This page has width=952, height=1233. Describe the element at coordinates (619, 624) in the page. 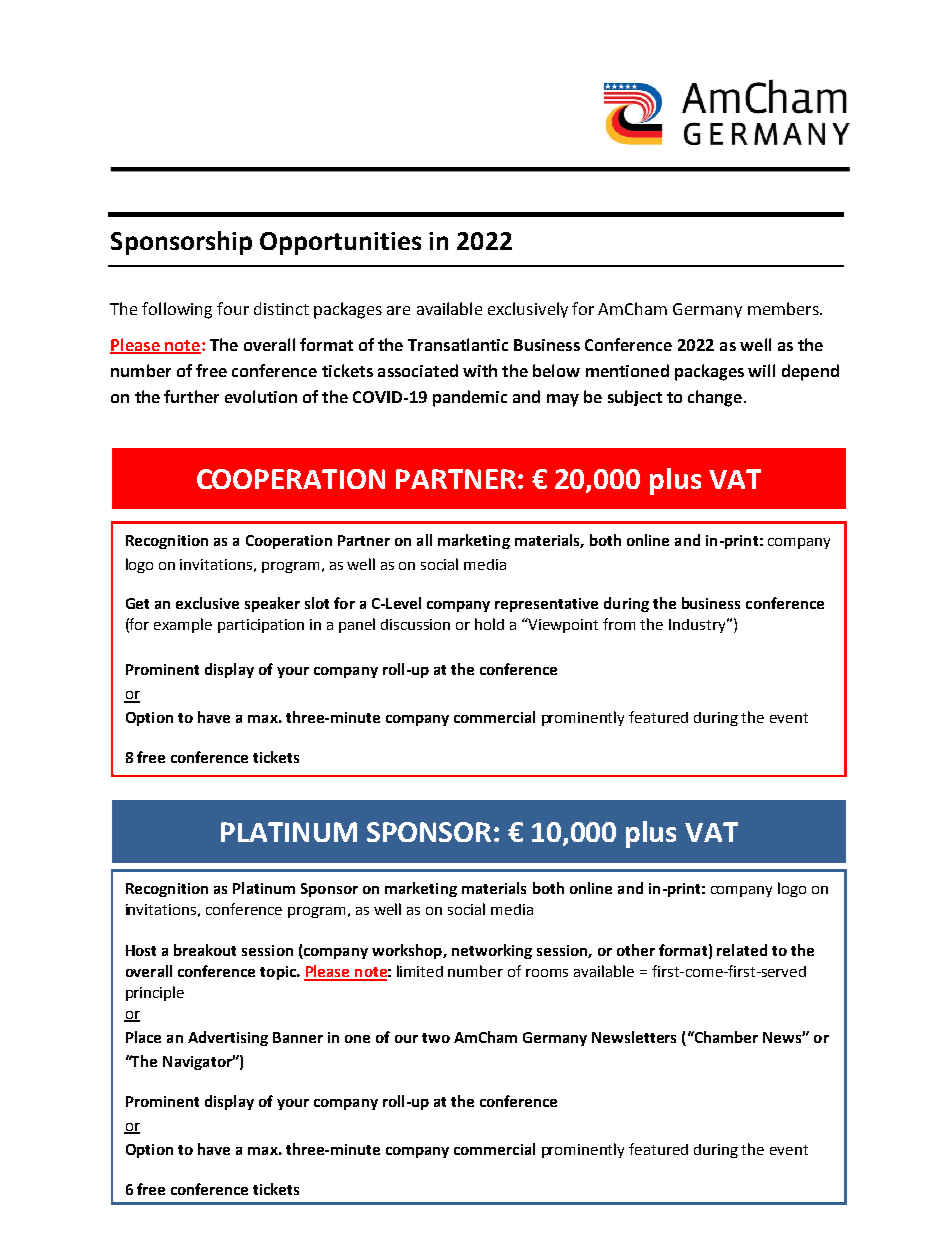

I see `from` at that location.
